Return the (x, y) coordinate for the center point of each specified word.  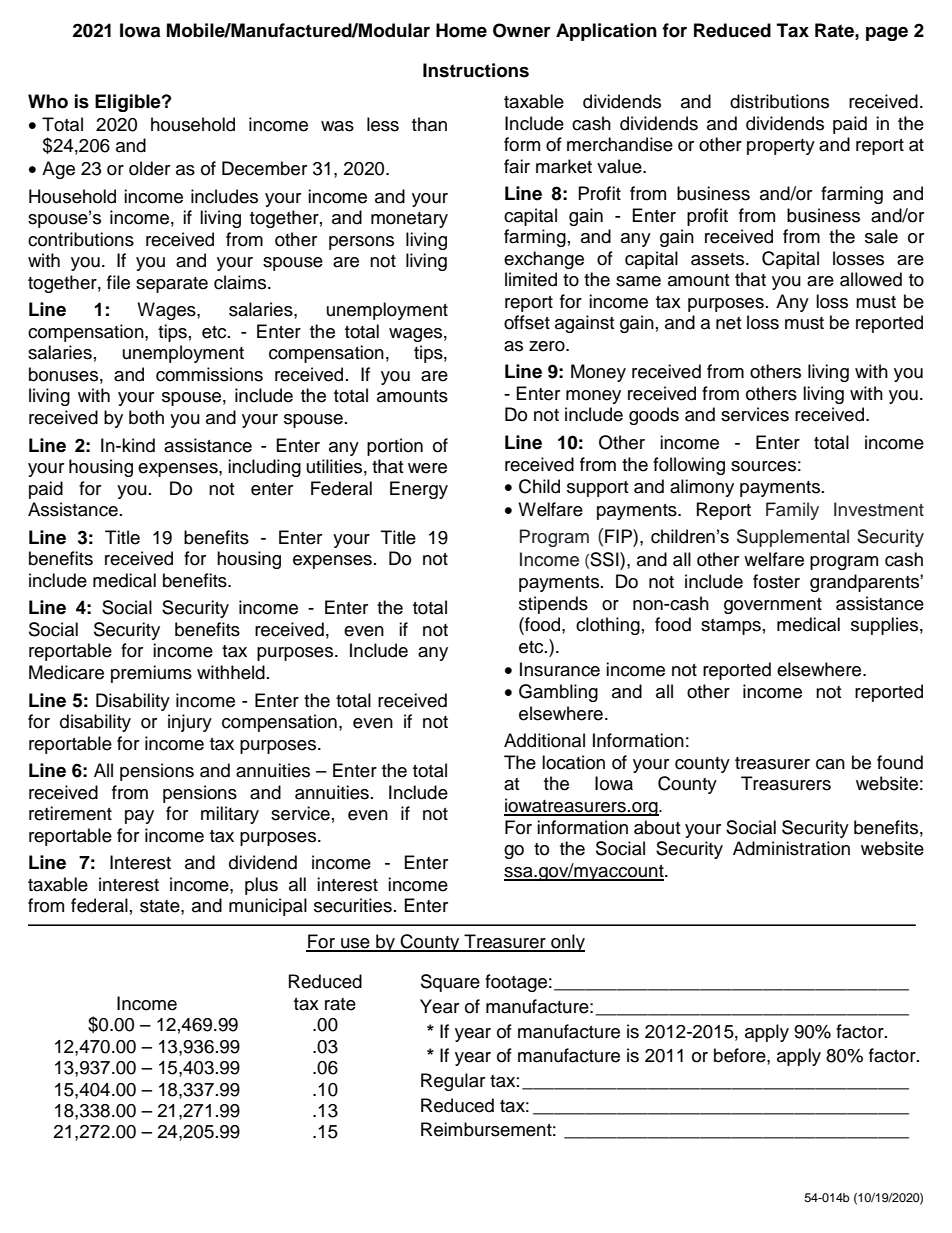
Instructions (476, 70)
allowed (871, 279)
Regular (453, 1082)
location (573, 762)
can (830, 764)
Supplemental (793, 538)
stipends (553, 605)
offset (527, 322)
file (118, 282)
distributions (779, 101)
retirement (70, 813)
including (264, 468)
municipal (268, 907)
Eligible (129, 103)
